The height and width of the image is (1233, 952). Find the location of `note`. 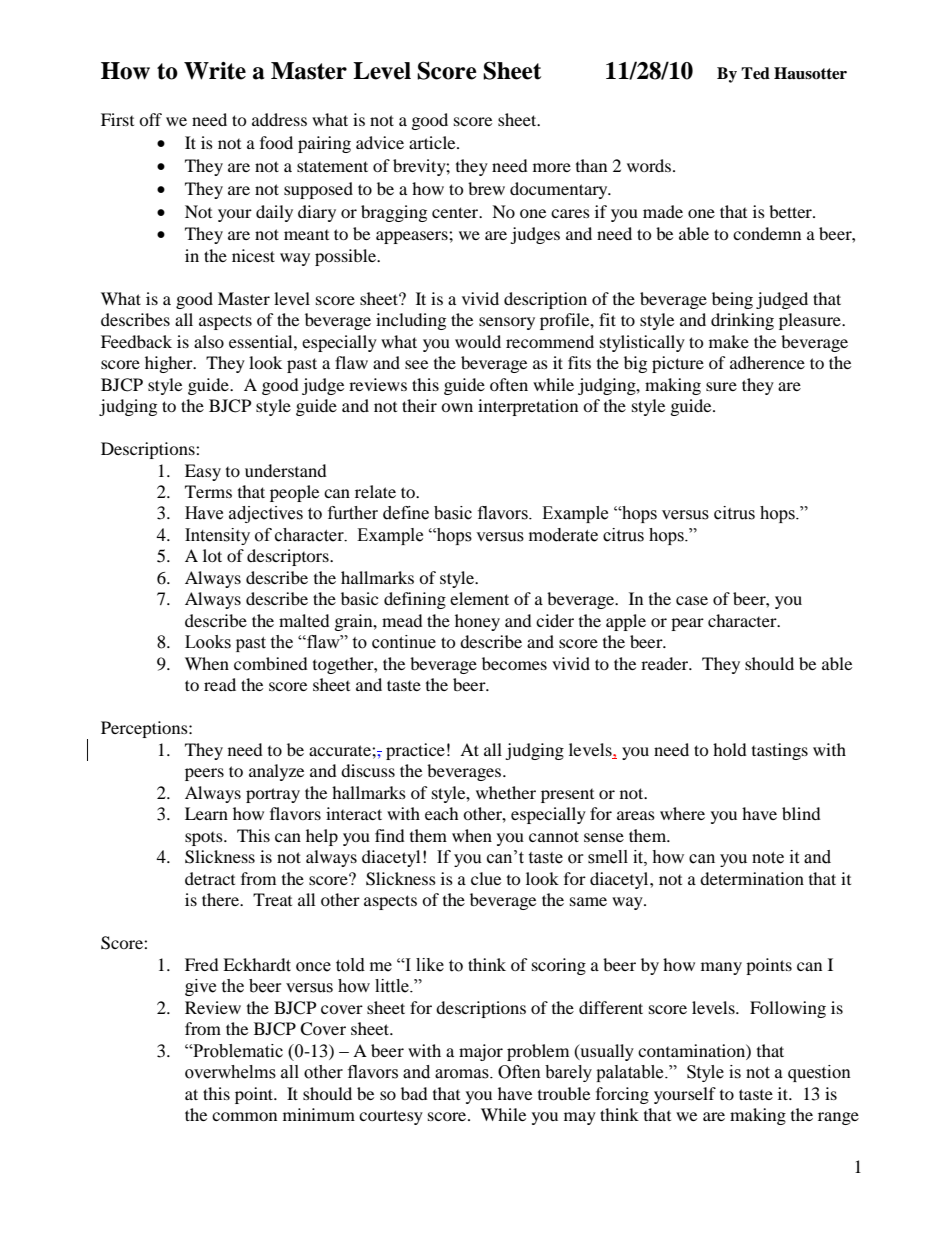

note is located at coordinates (768, 858).
